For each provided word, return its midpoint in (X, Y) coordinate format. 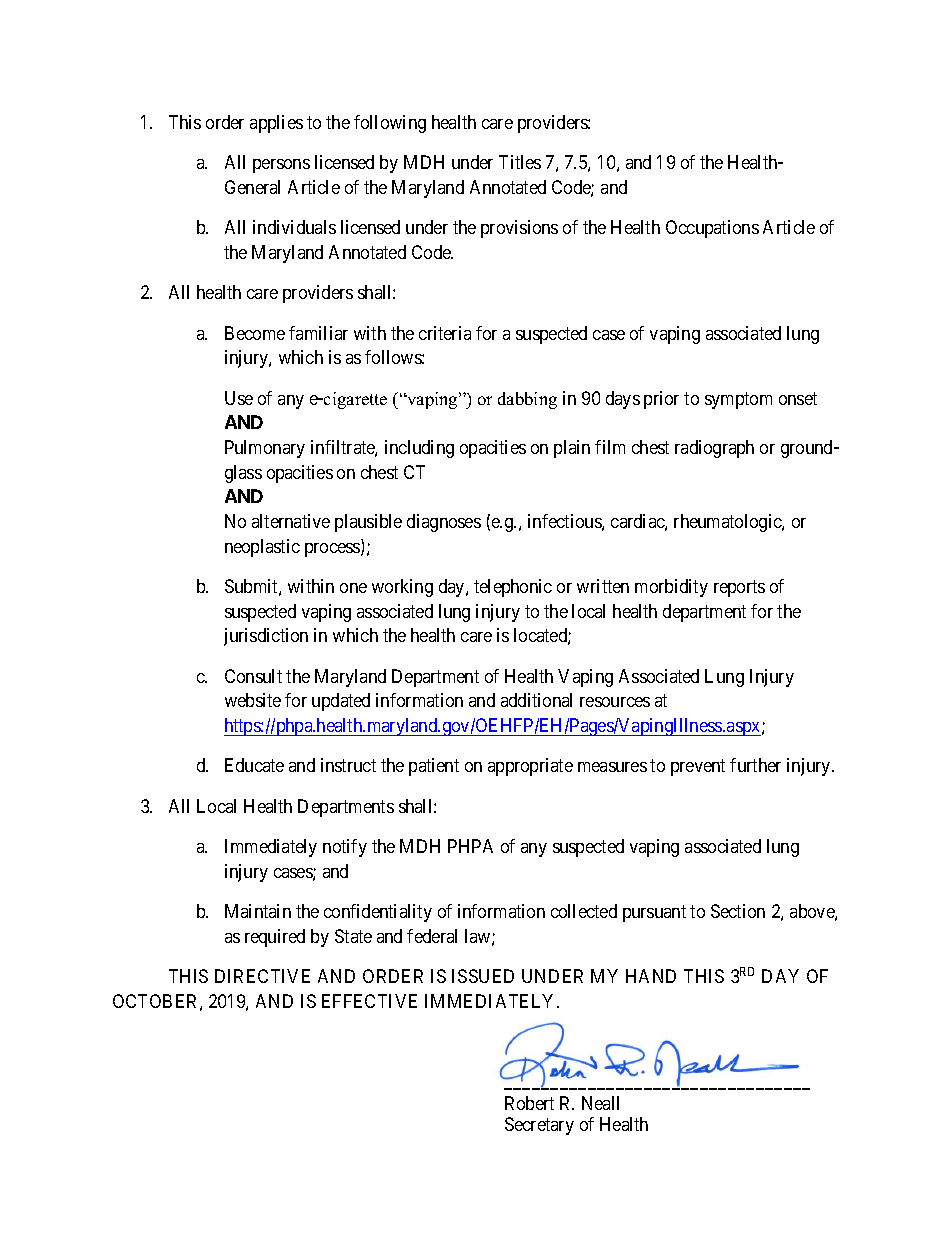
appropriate (530, 767)
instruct (348, 765)
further (755, 765)
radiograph (714, 449)
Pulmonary (265, 449)
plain (572, 449)
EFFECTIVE (369, 1001)
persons (281, 166)
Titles (520, 162)
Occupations (712, 229)
